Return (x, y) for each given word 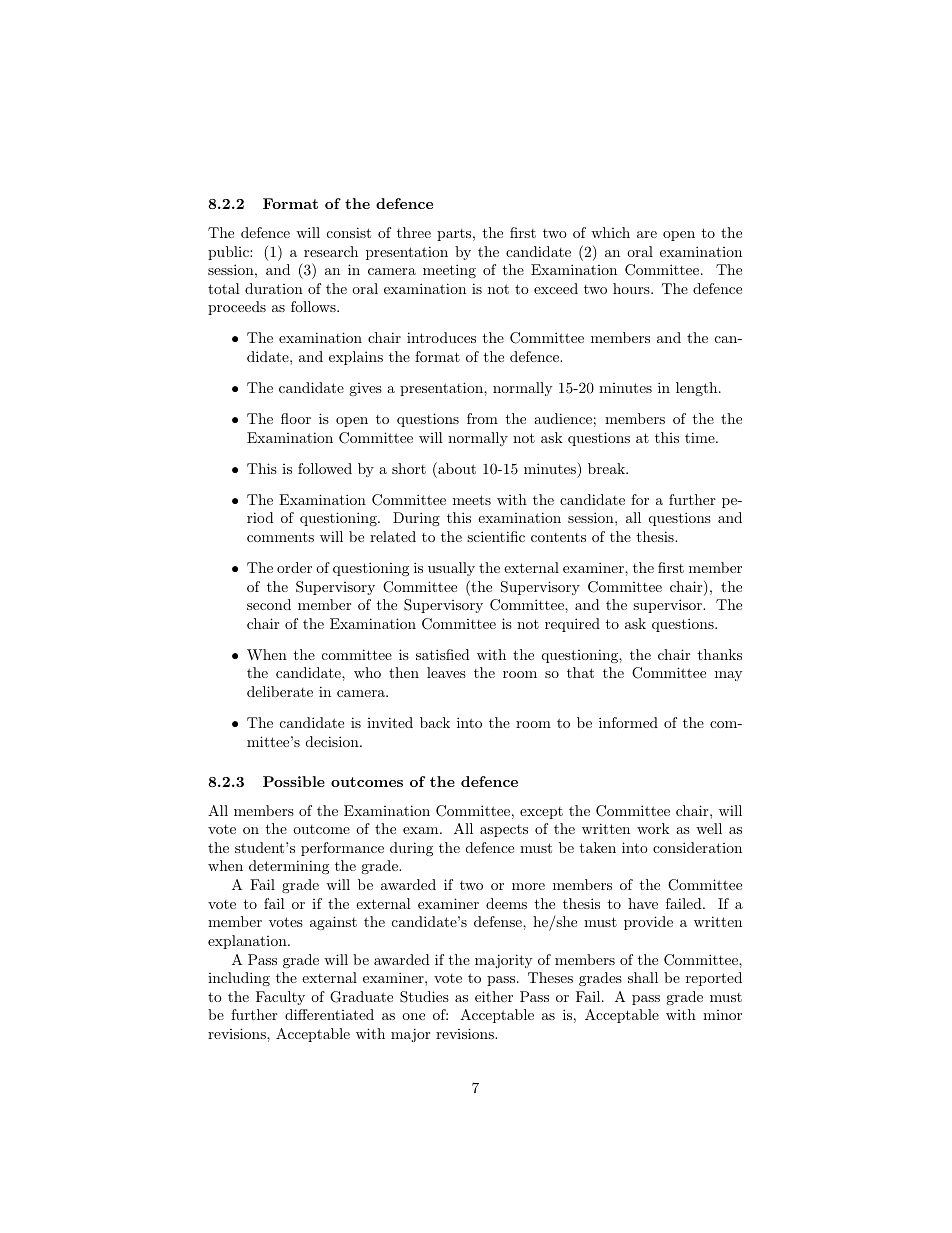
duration (274, 288)
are (647, 234)
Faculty (280, 998)
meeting (449, 271)
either (494, 996)
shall (643, 977)
